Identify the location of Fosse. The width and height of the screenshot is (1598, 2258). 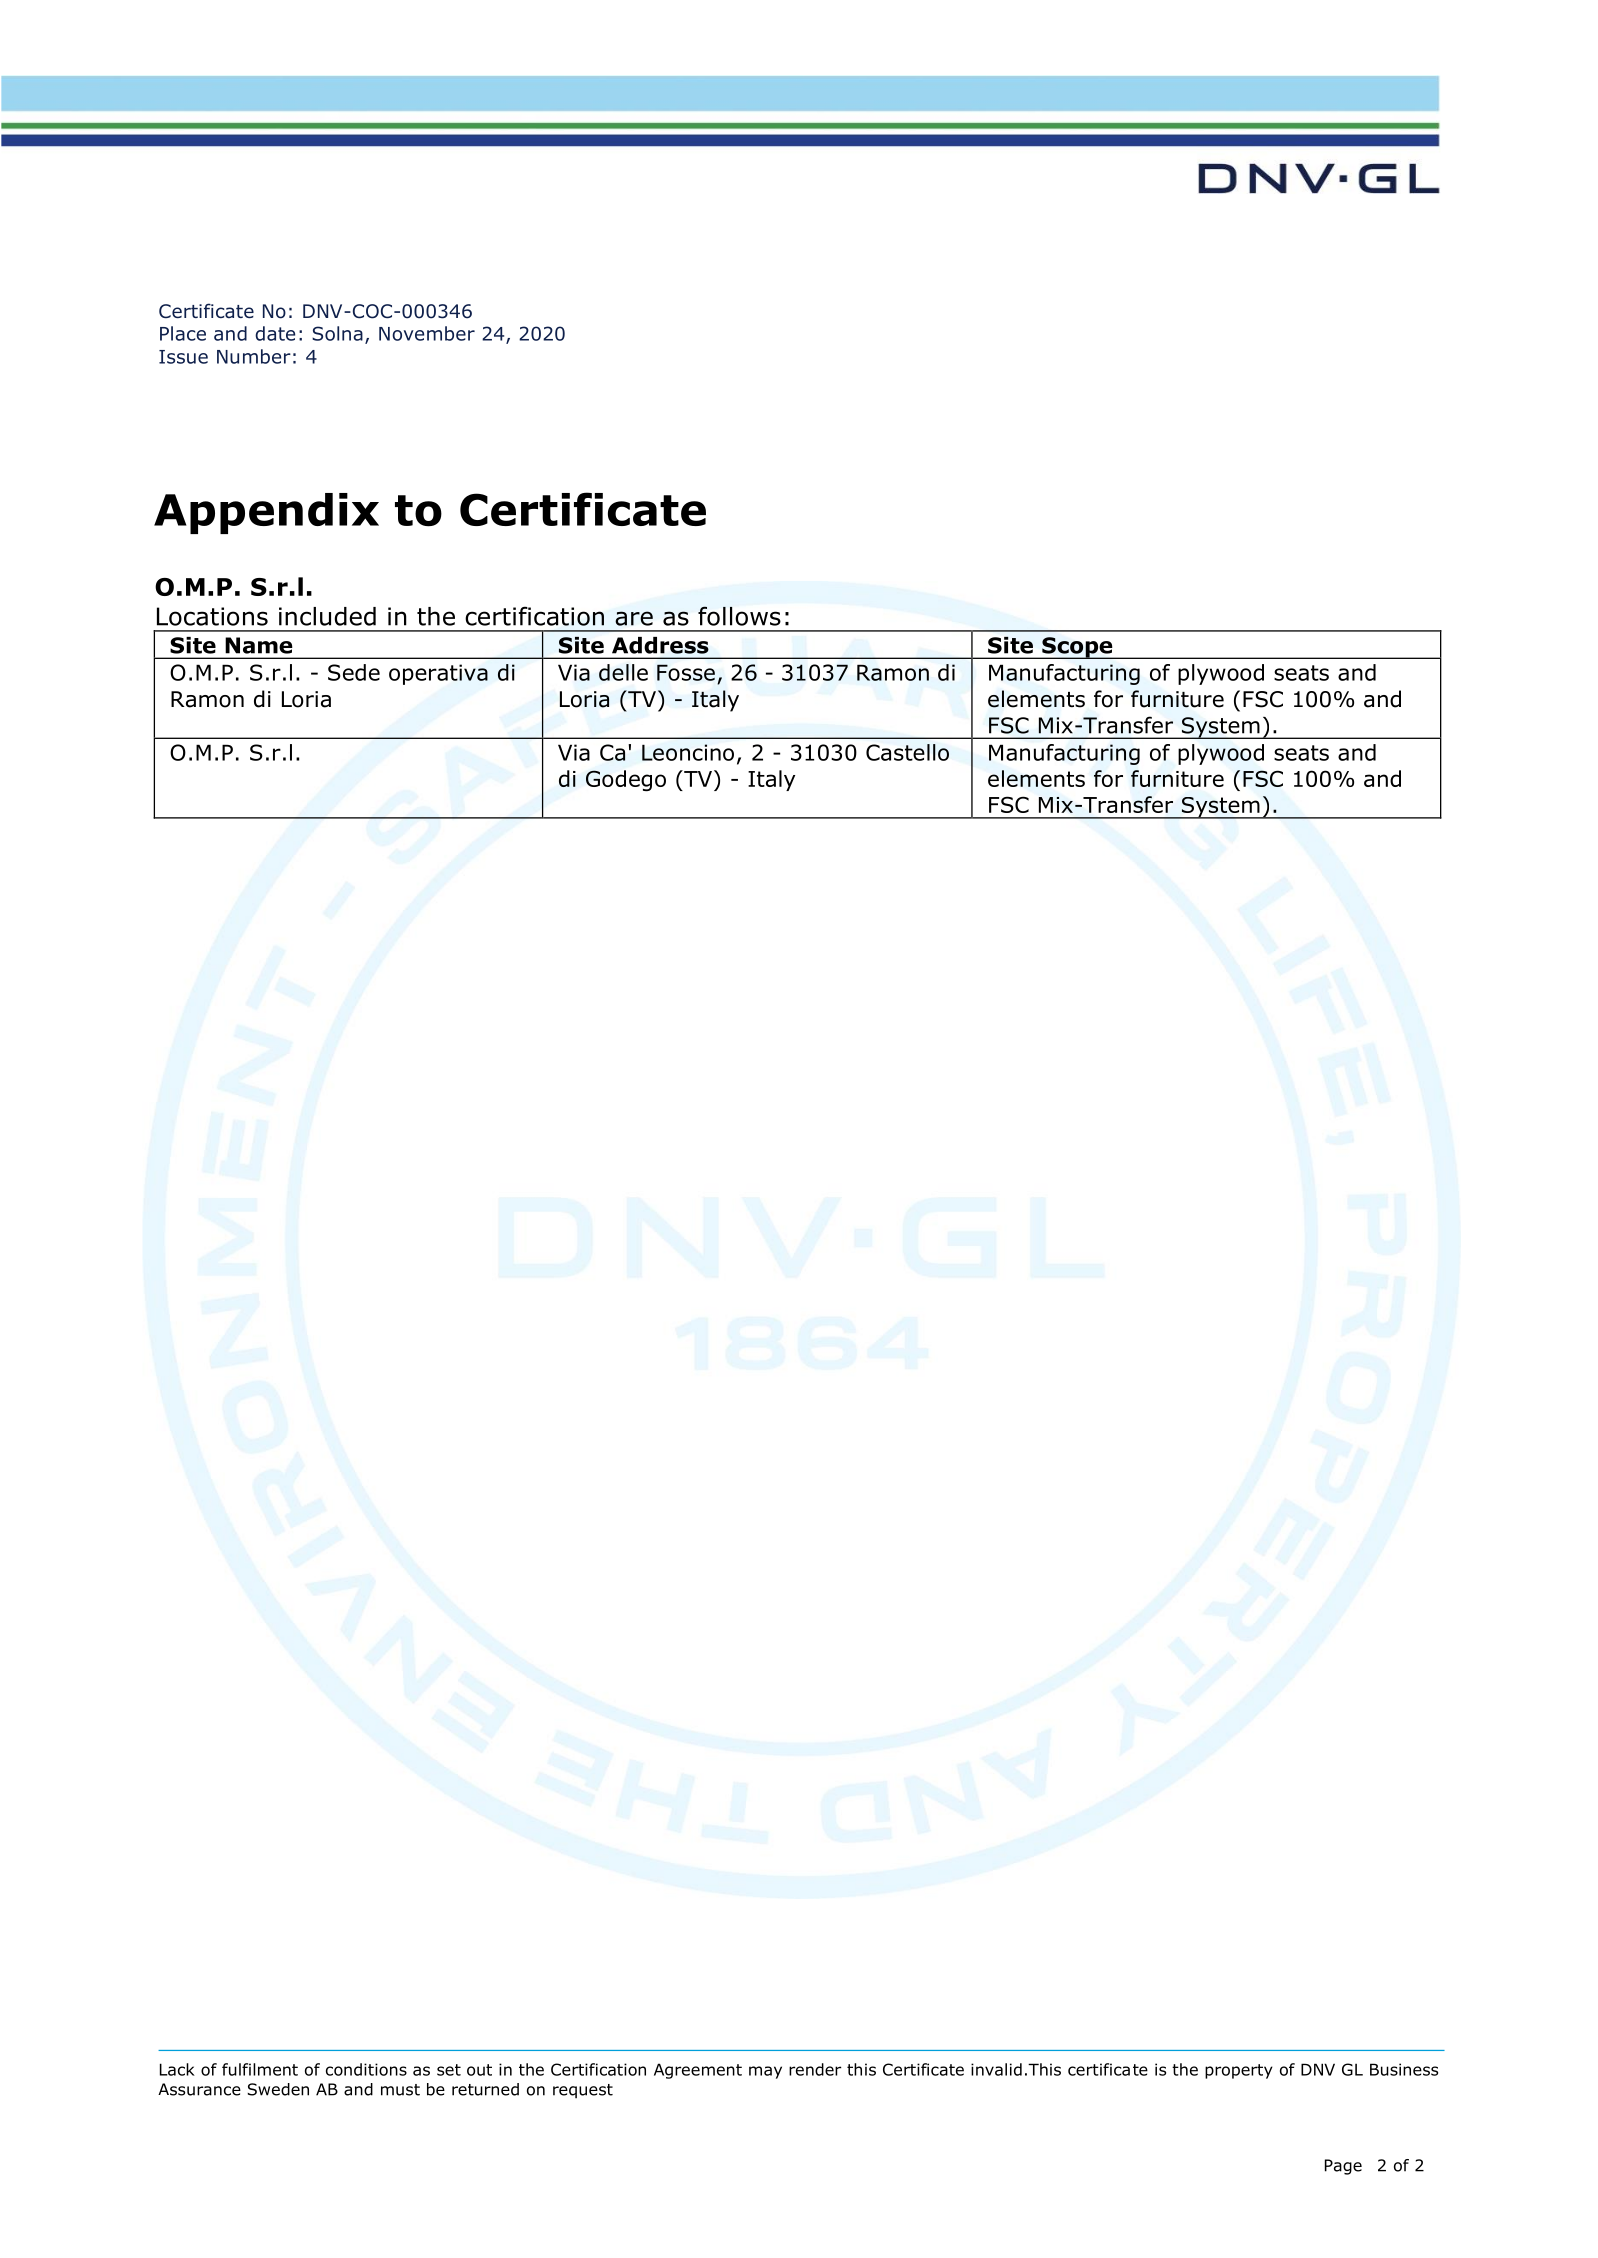
(686, 672).
